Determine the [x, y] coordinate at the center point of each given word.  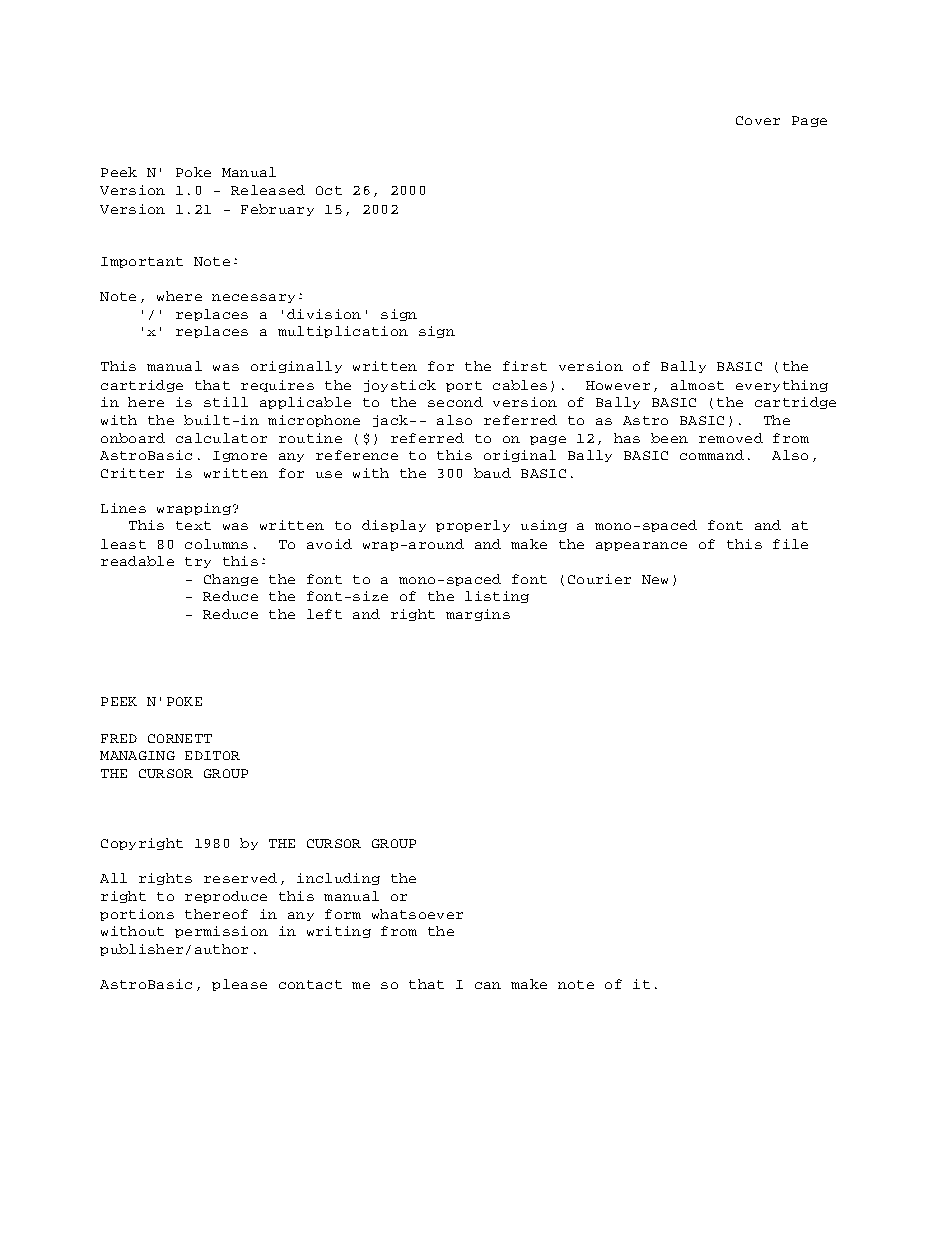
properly [473, 526]
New [655, 579]
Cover [758, 120]
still [226, 402]
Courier [599, 579]
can [488, 985]
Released [268, 190]
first [525, 366]
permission [221, 932]
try [198, 562]
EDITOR [212, 755]
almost [697, 385]
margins [478, 615]
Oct [329, 190]
